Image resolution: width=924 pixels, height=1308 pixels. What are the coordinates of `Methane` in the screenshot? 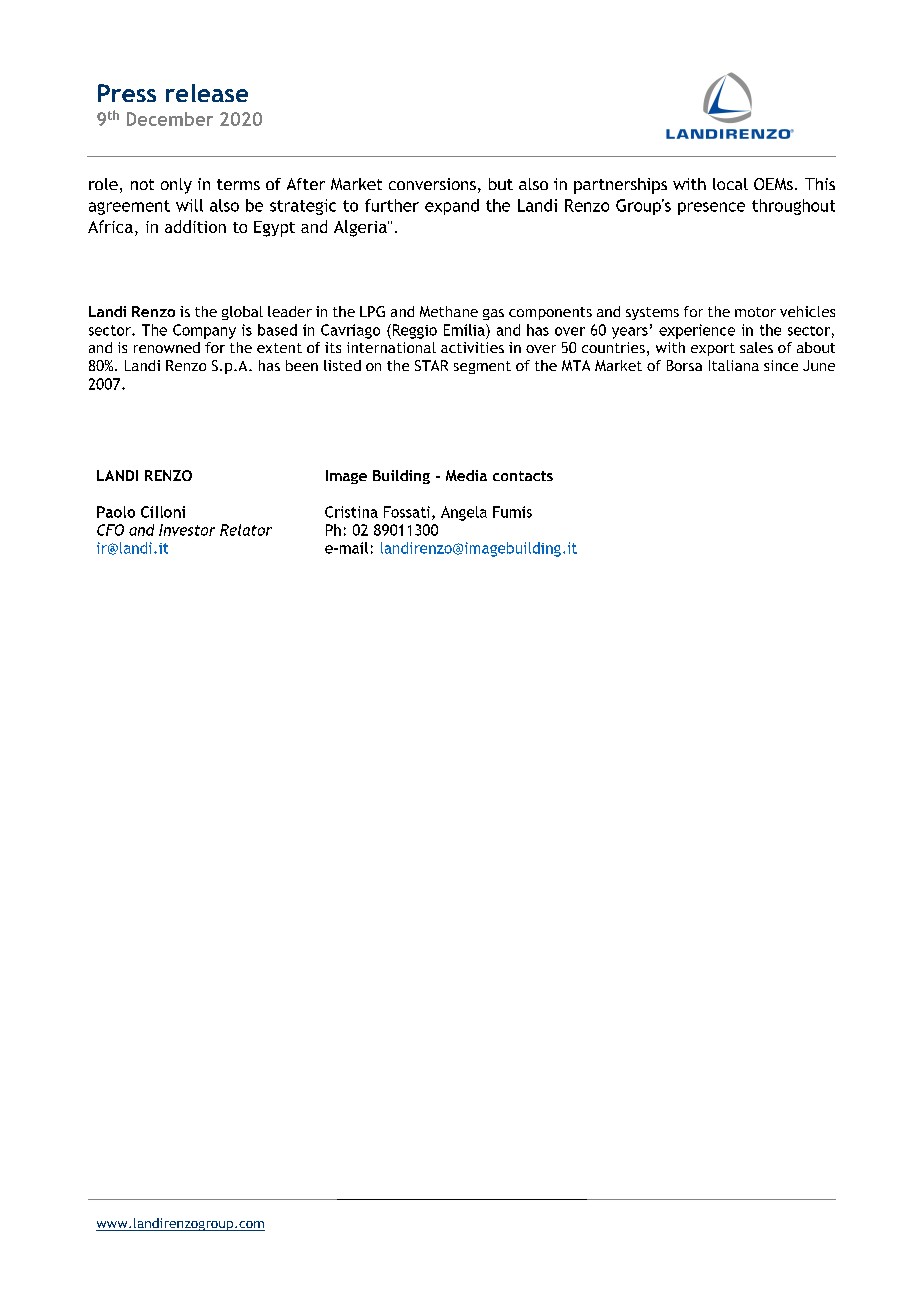 It's located at (449, 311).
